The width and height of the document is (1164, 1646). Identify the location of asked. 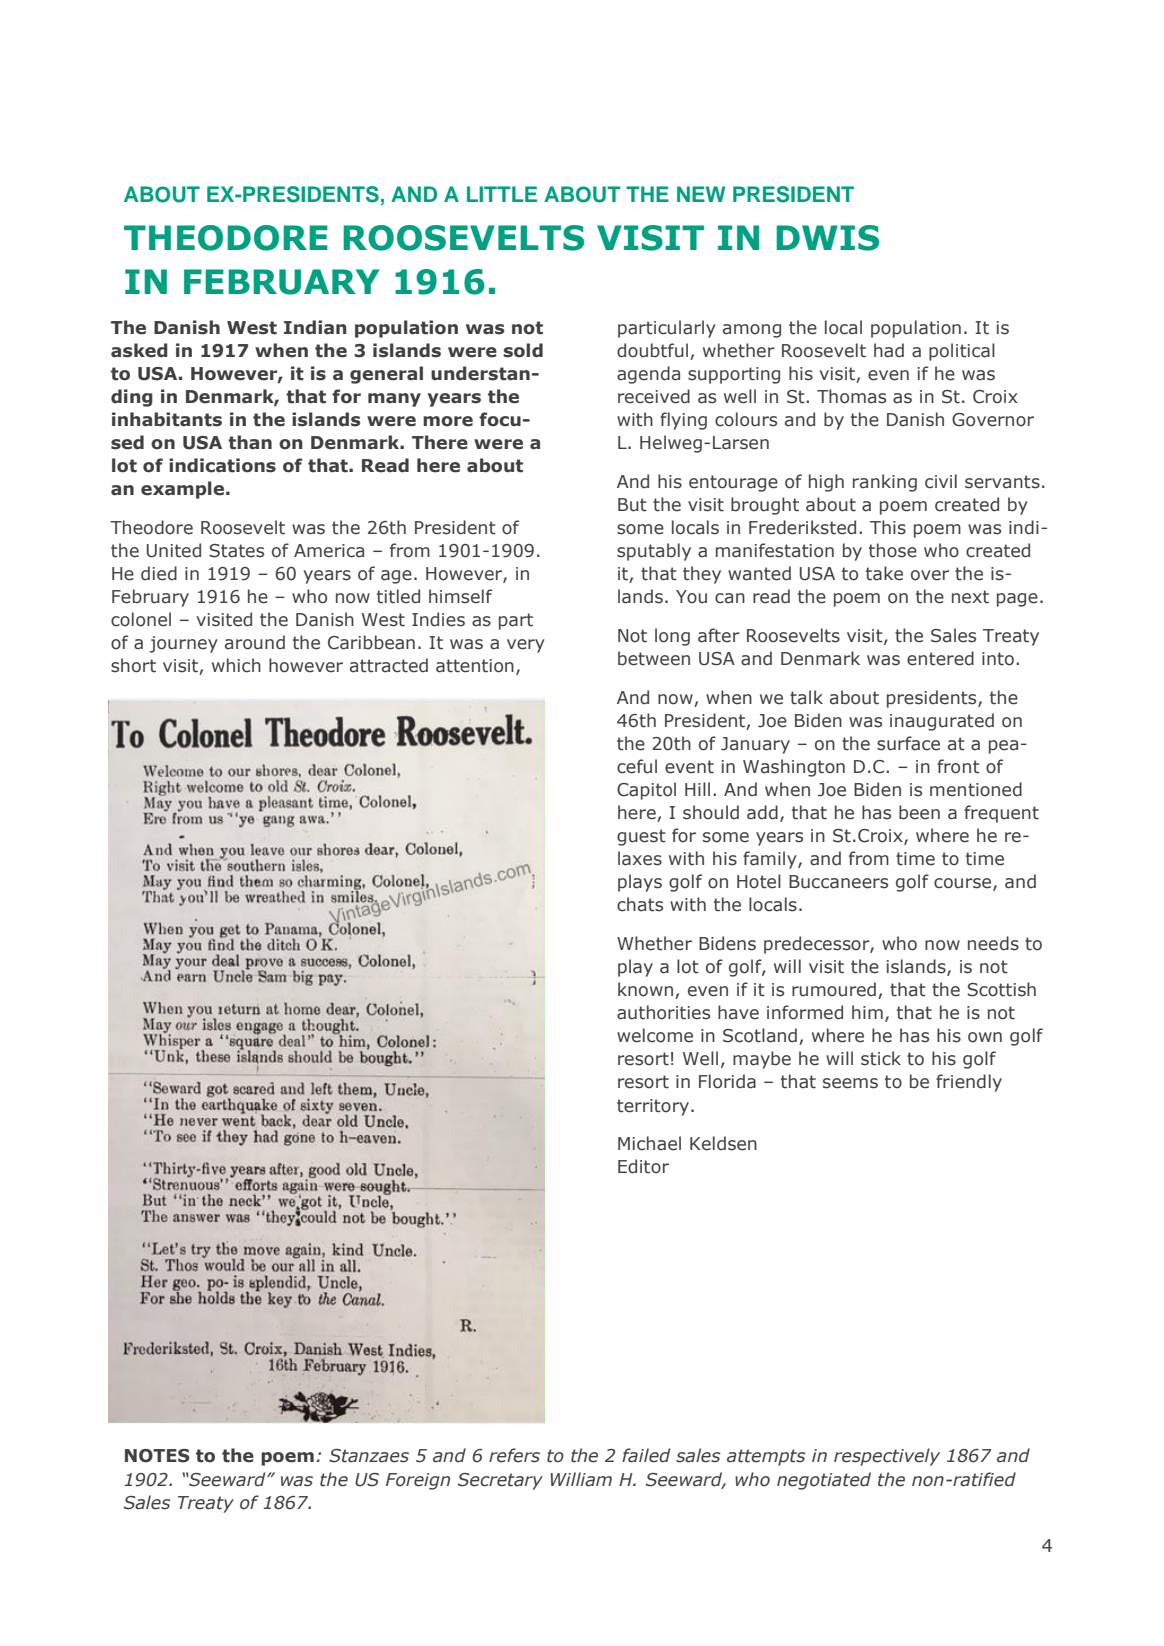
(139, 350).
